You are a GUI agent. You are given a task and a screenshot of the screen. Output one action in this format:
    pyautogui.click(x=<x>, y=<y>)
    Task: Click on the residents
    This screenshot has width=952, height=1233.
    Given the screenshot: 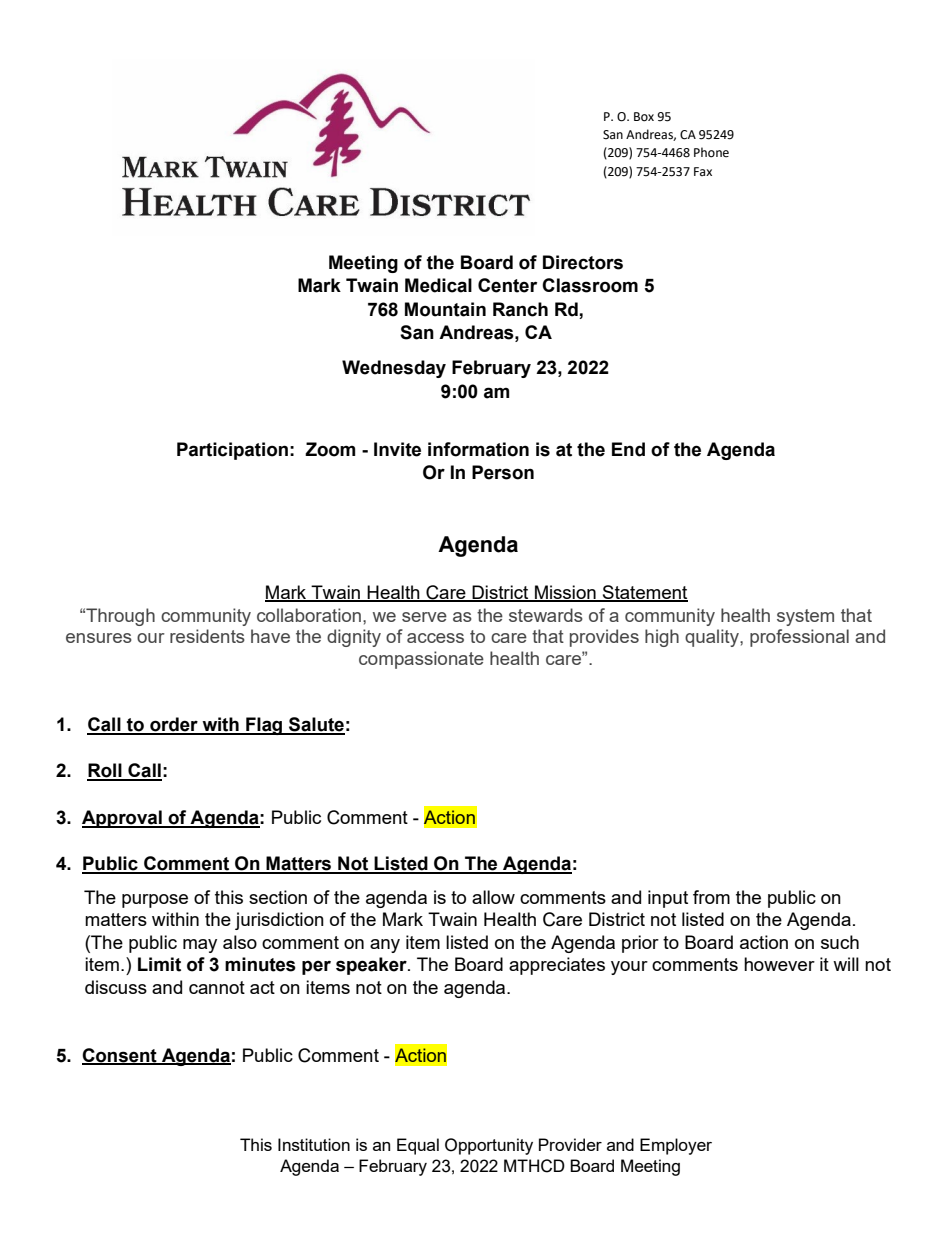 What is the action you would take?
    pyautogui.click(x=207, y=636)
